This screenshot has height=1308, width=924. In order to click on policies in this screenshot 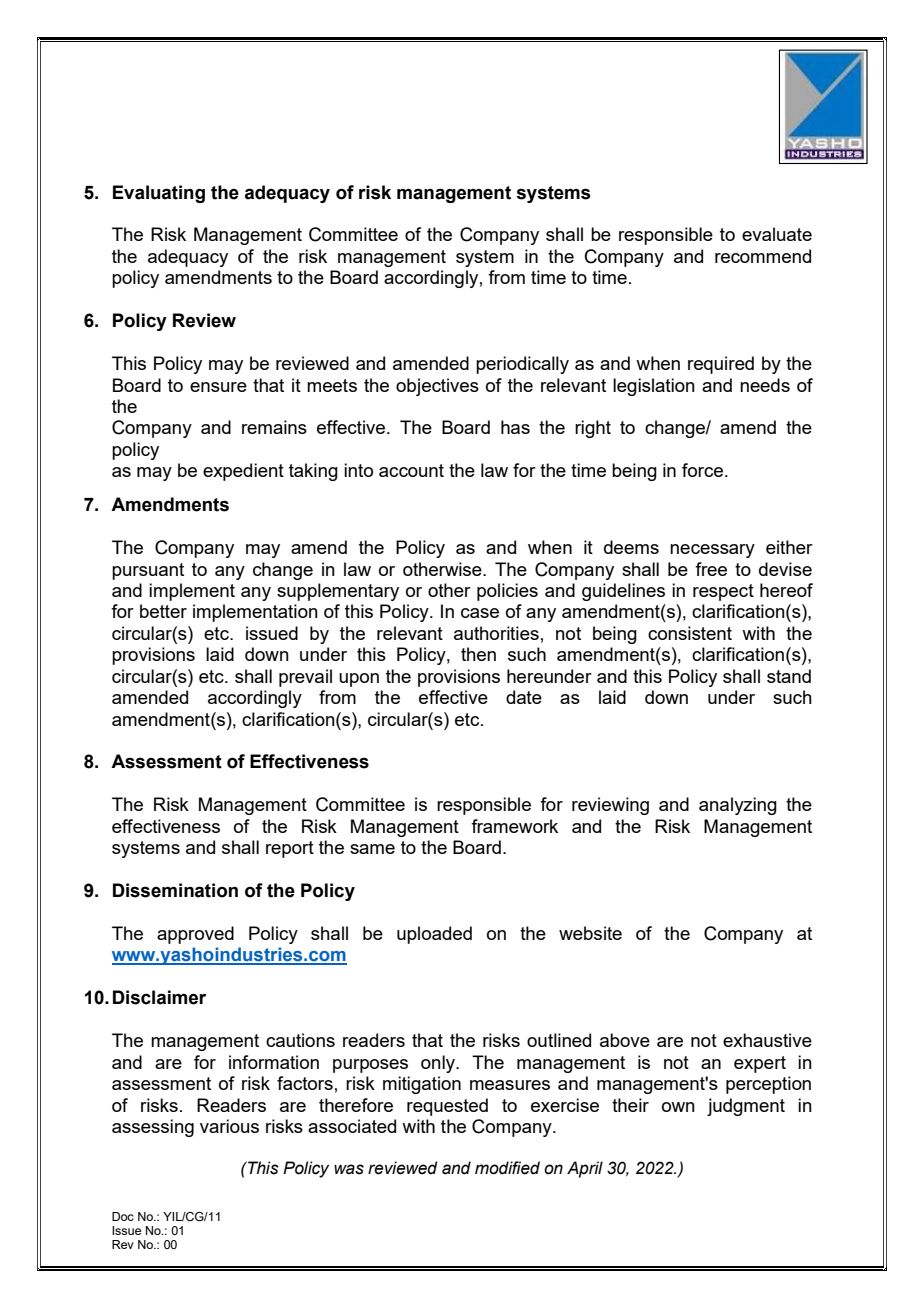, I will do `click(507, 592)`.
